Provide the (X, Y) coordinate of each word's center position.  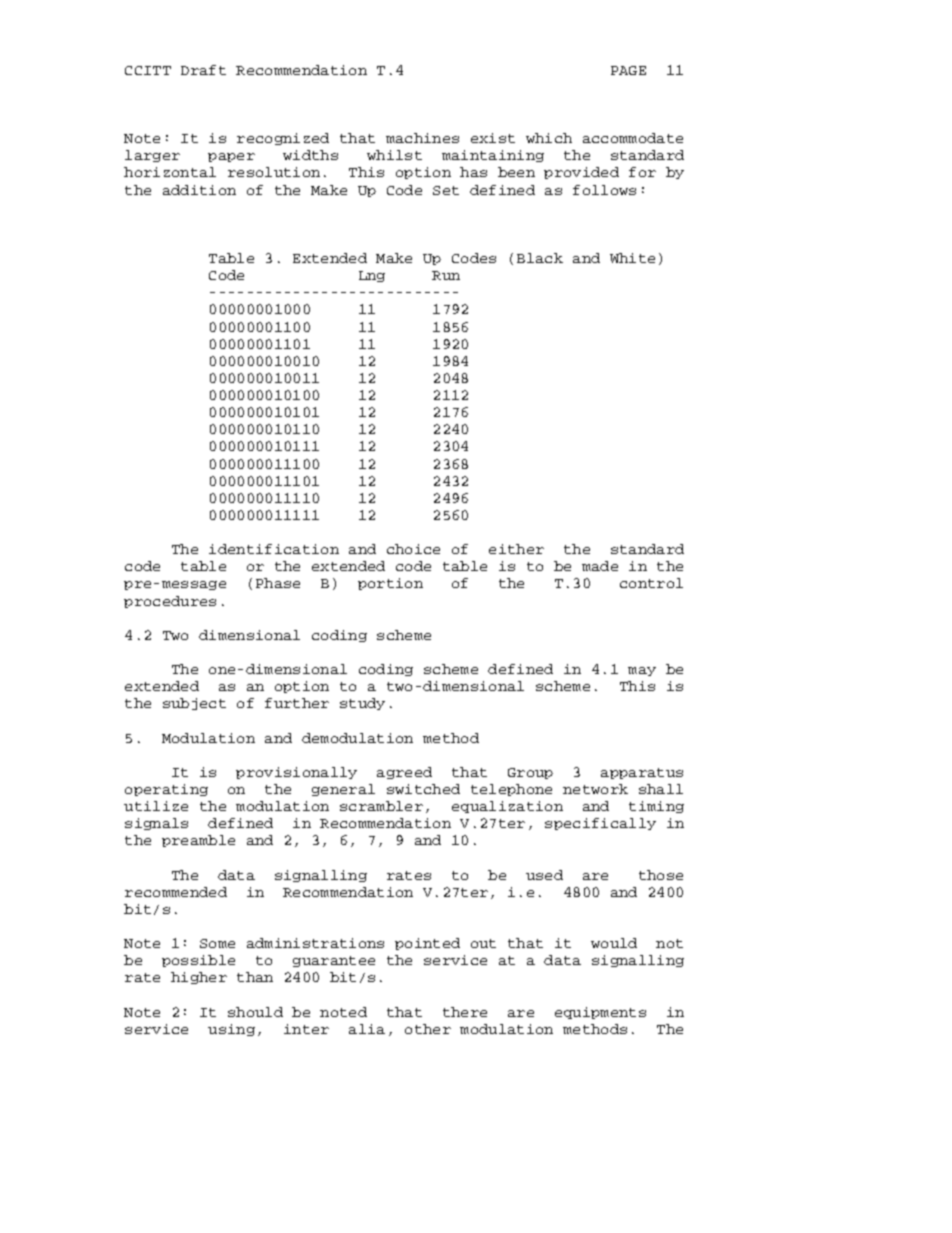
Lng (372, 276)
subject (194, 704)
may (642, 671)
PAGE (628, 70)
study (362, 704)
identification (274, 549)
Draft (203, 70)
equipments (600, 1013)
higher (199, 978)
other (428, 1029)
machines (422, 138)
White (632, 258)
